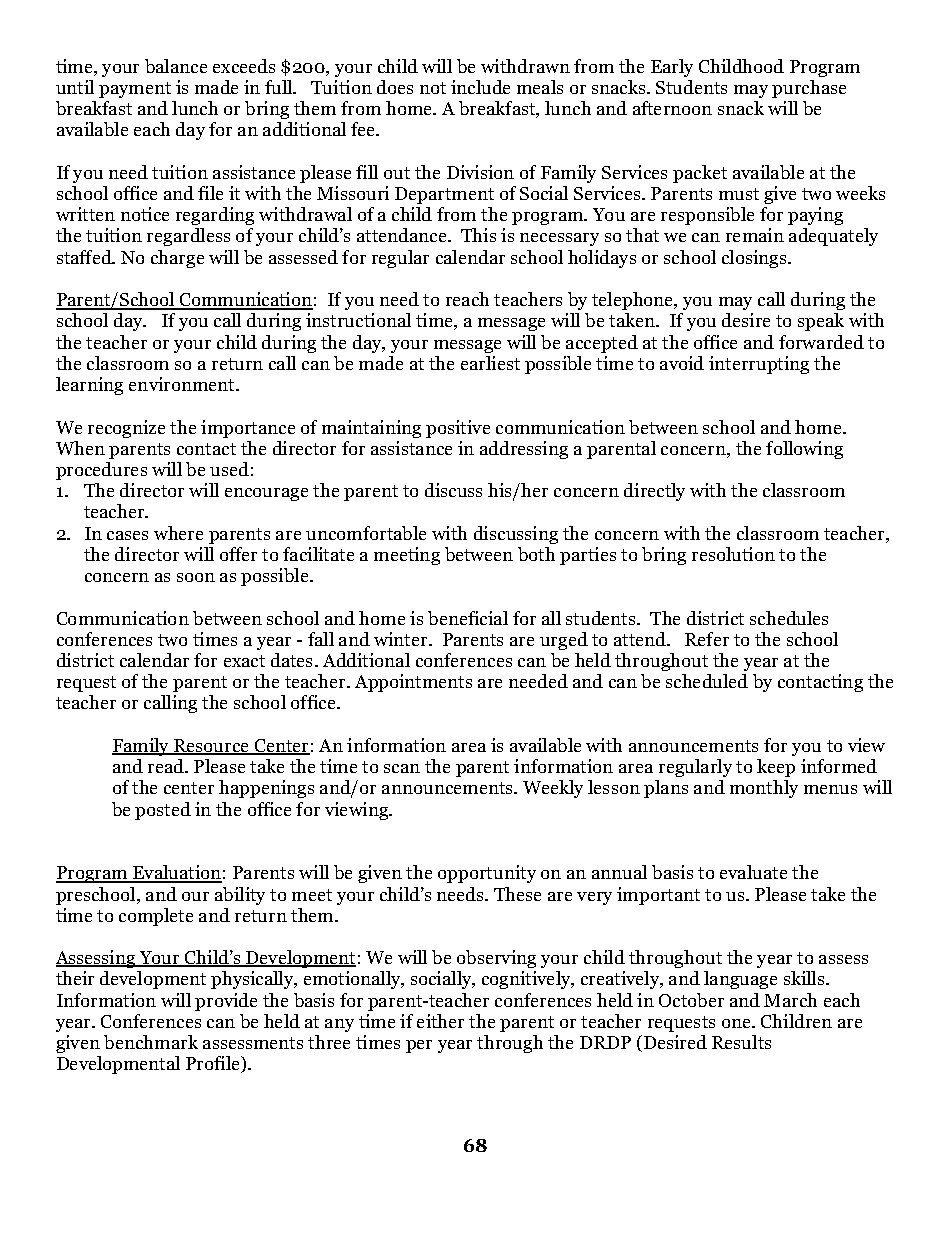 The height and width of the screenshot is (1233, 952). What do you see at coordinates (402, 768) in the screenshot?
I see `scan` at bounding box center [402, 768].
